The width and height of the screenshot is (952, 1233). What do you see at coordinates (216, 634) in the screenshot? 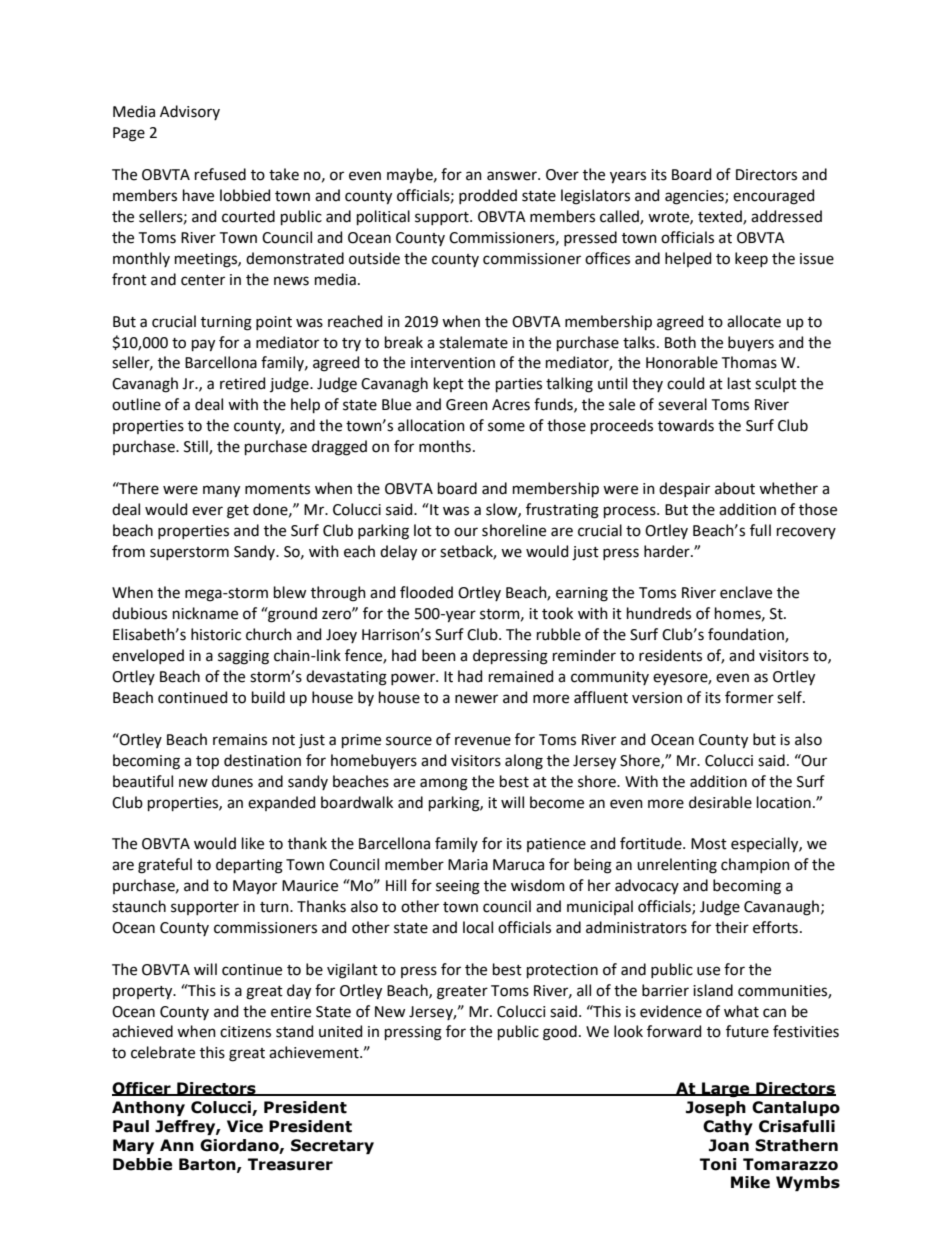
I see `historic` at bounding box center [216, 634].
